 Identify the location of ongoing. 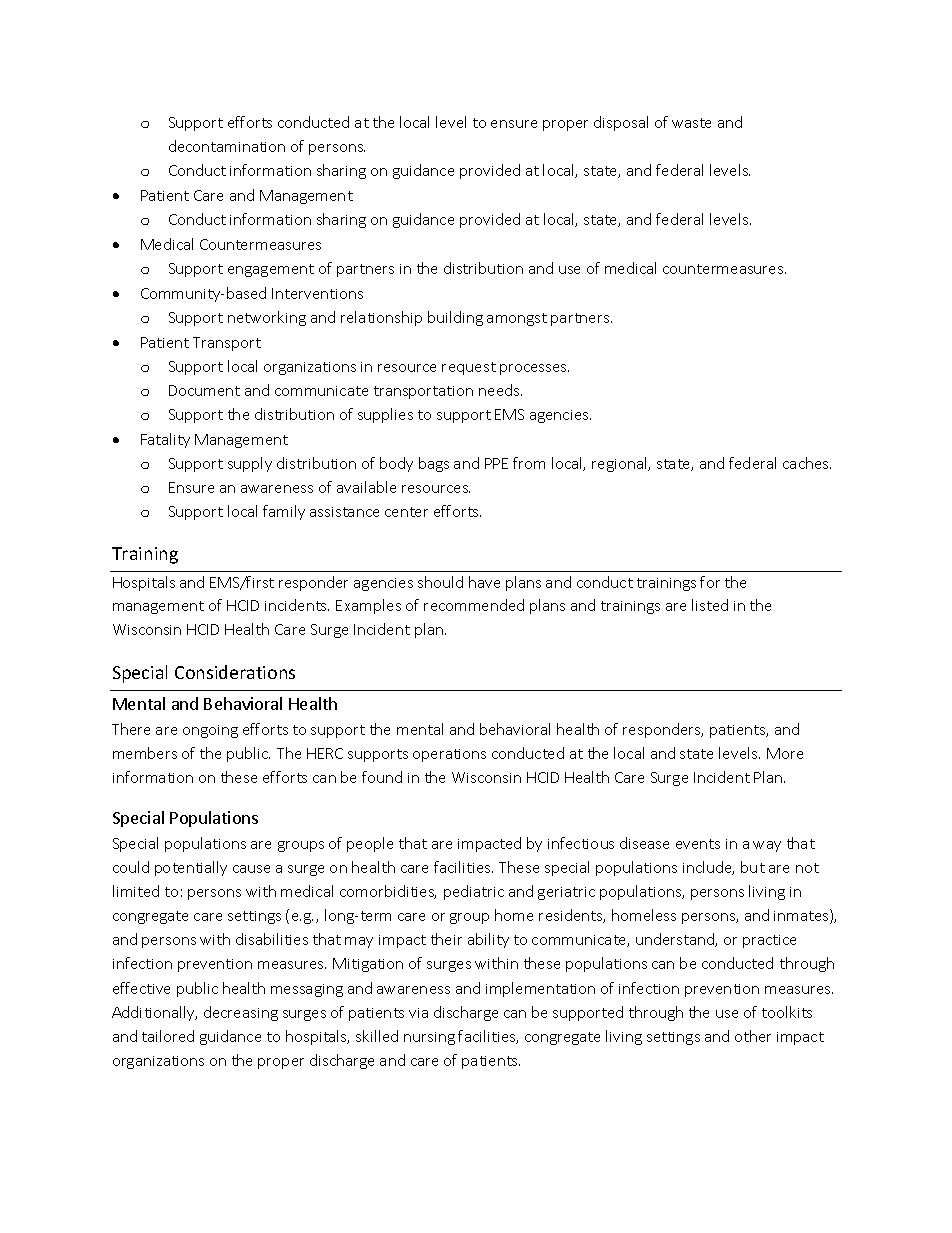
(210, 731).
